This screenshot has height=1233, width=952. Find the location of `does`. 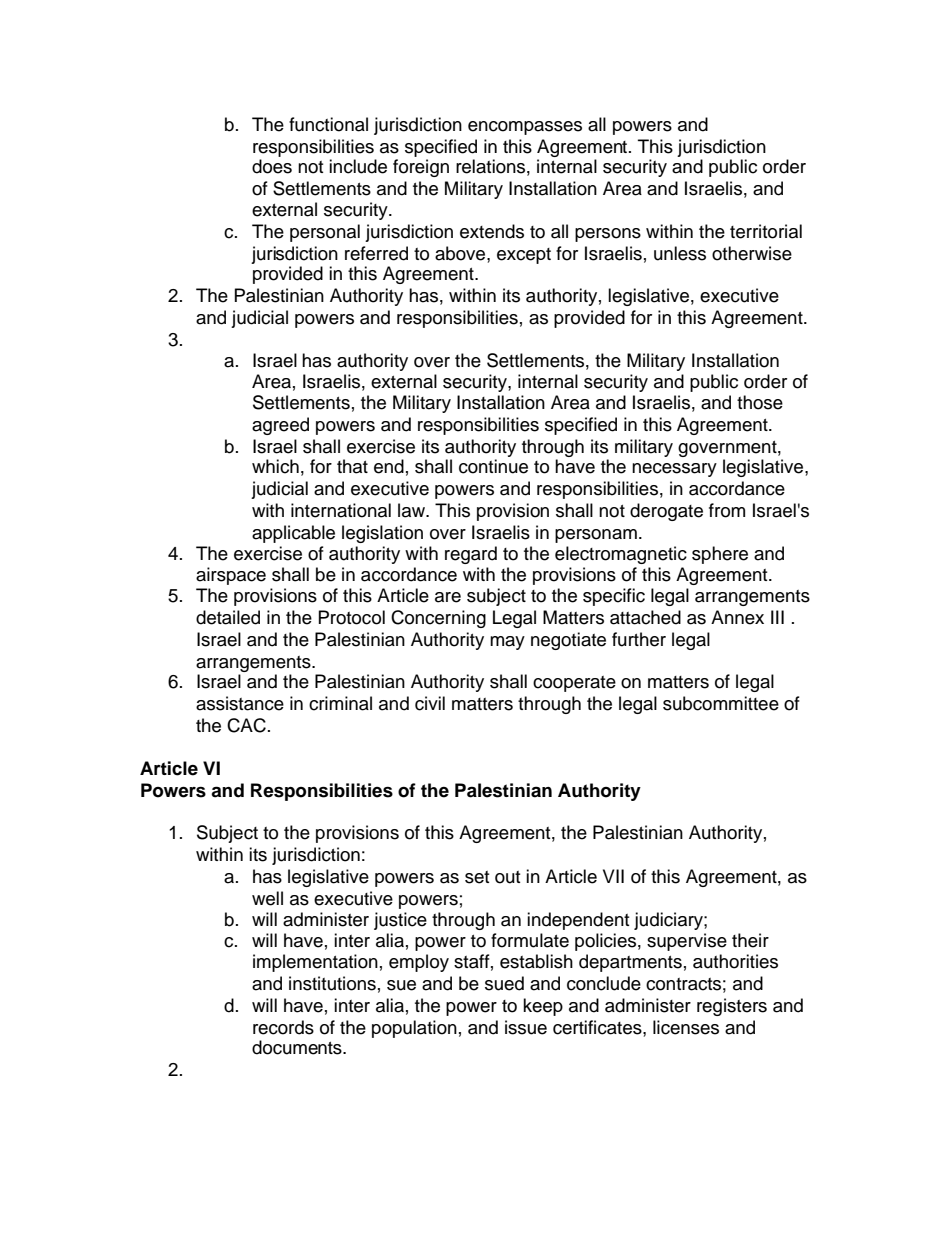

does is located at coordinates (272, 166).
